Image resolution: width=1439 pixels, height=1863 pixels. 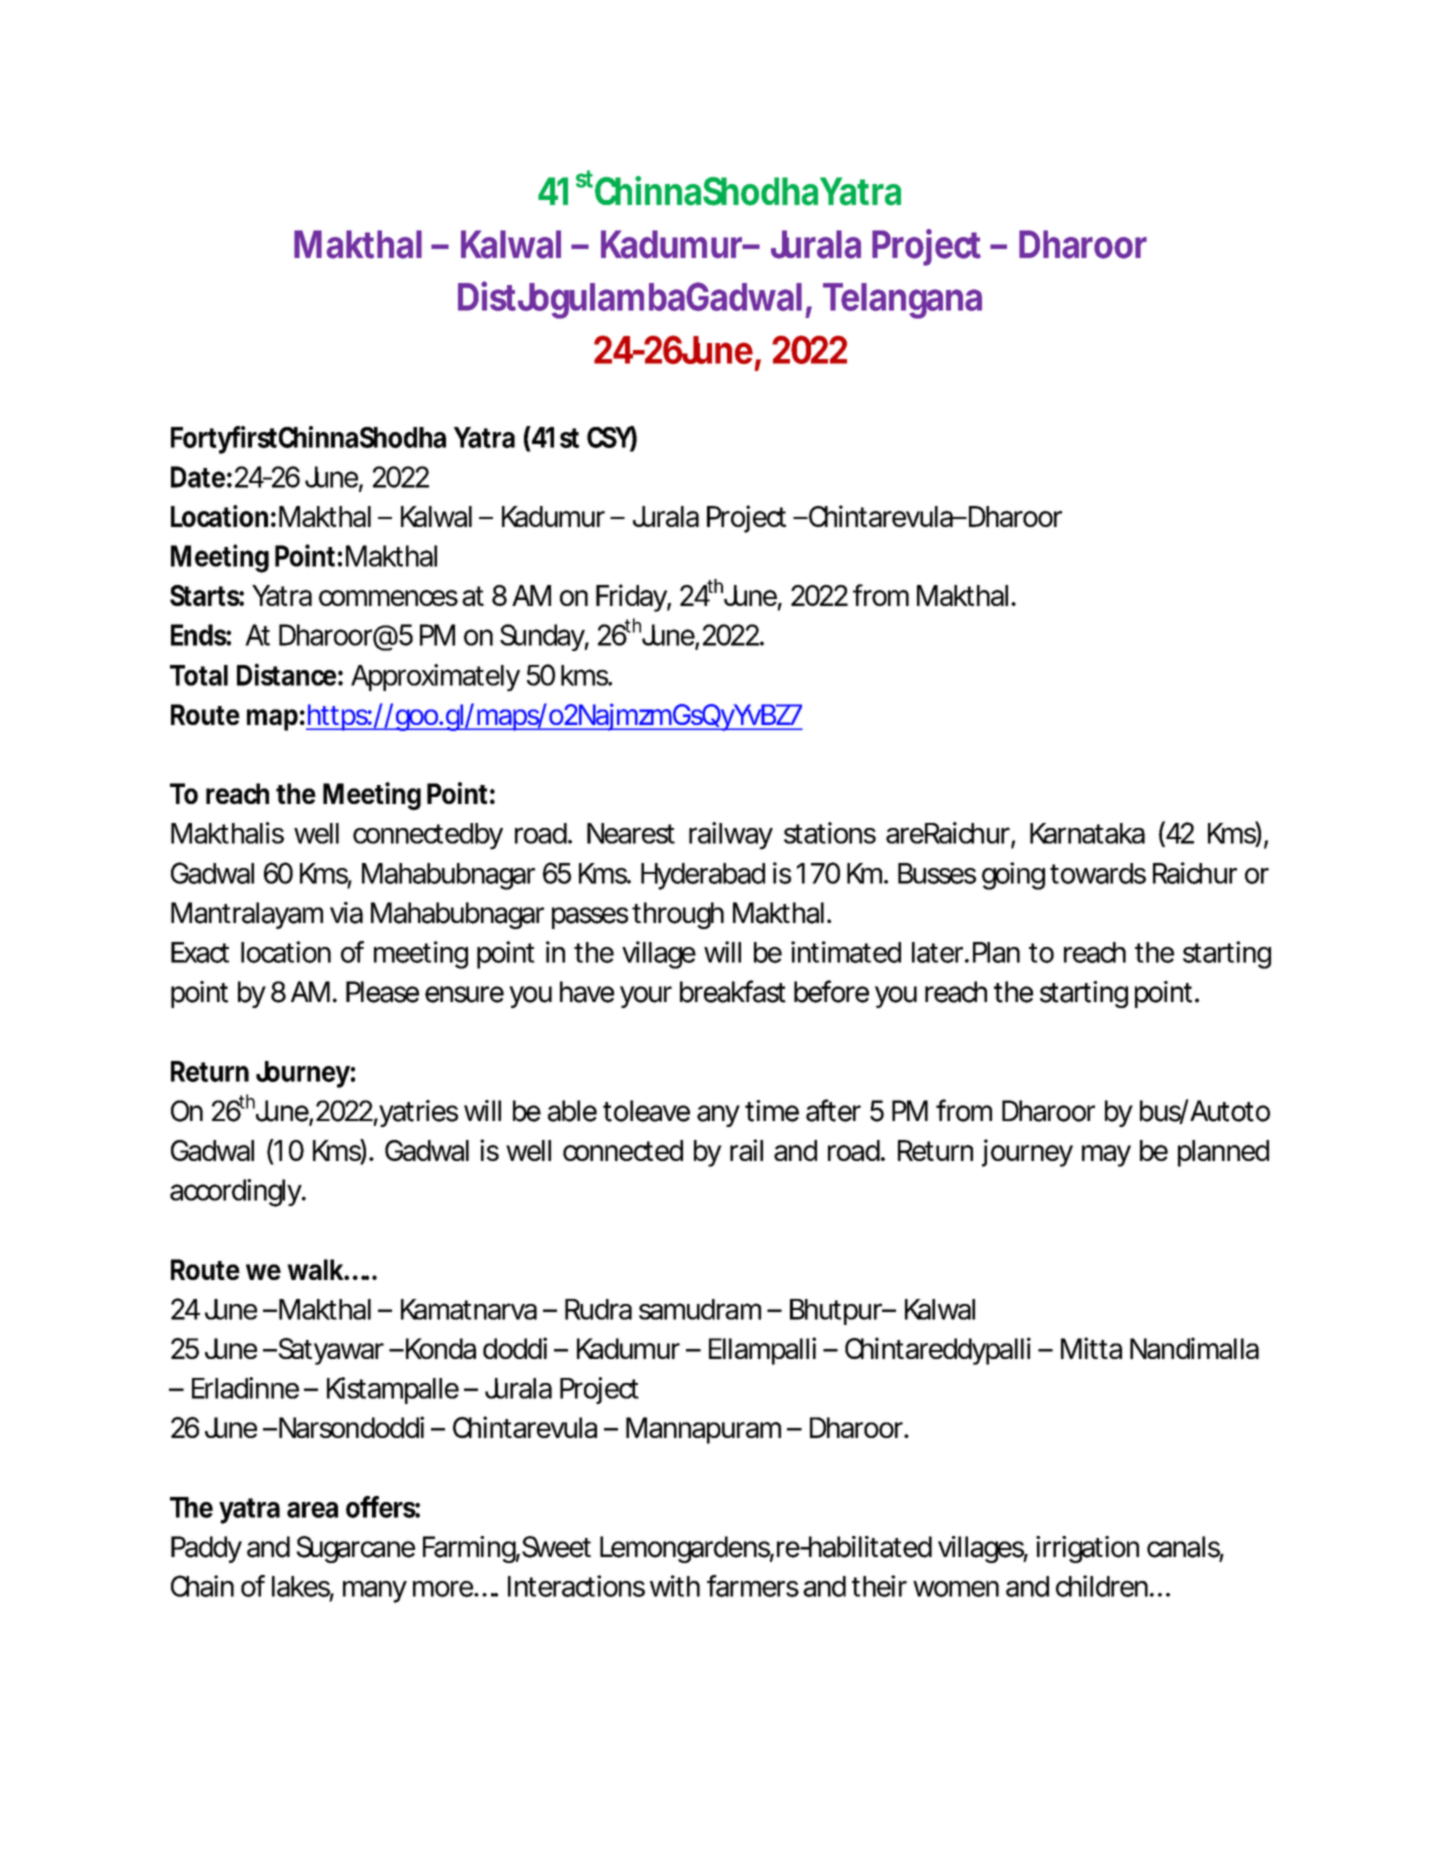 I want to click on Telangana, so click(x=902, y=301).
